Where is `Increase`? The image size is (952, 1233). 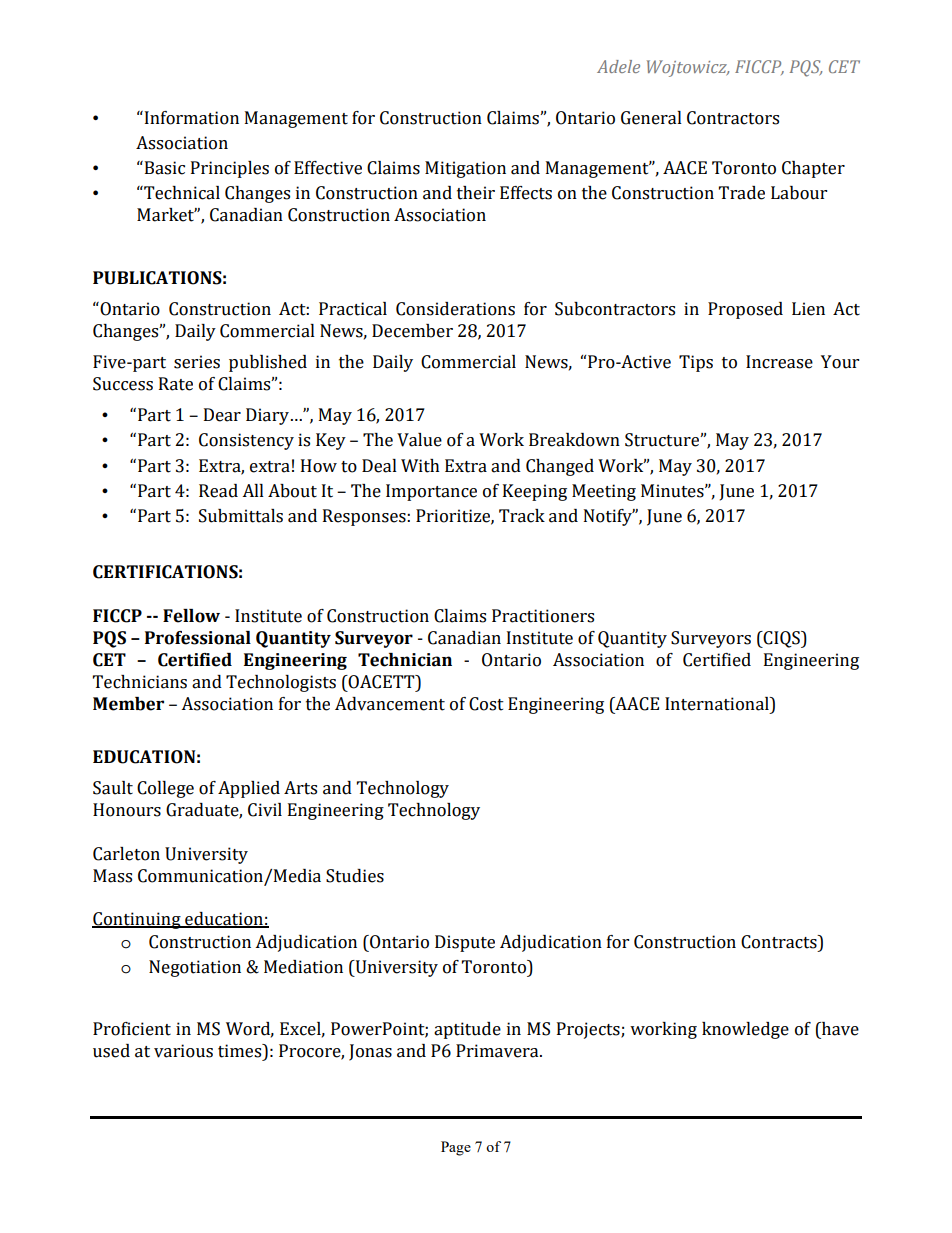
Increase is located at coordinates (779, 362).
